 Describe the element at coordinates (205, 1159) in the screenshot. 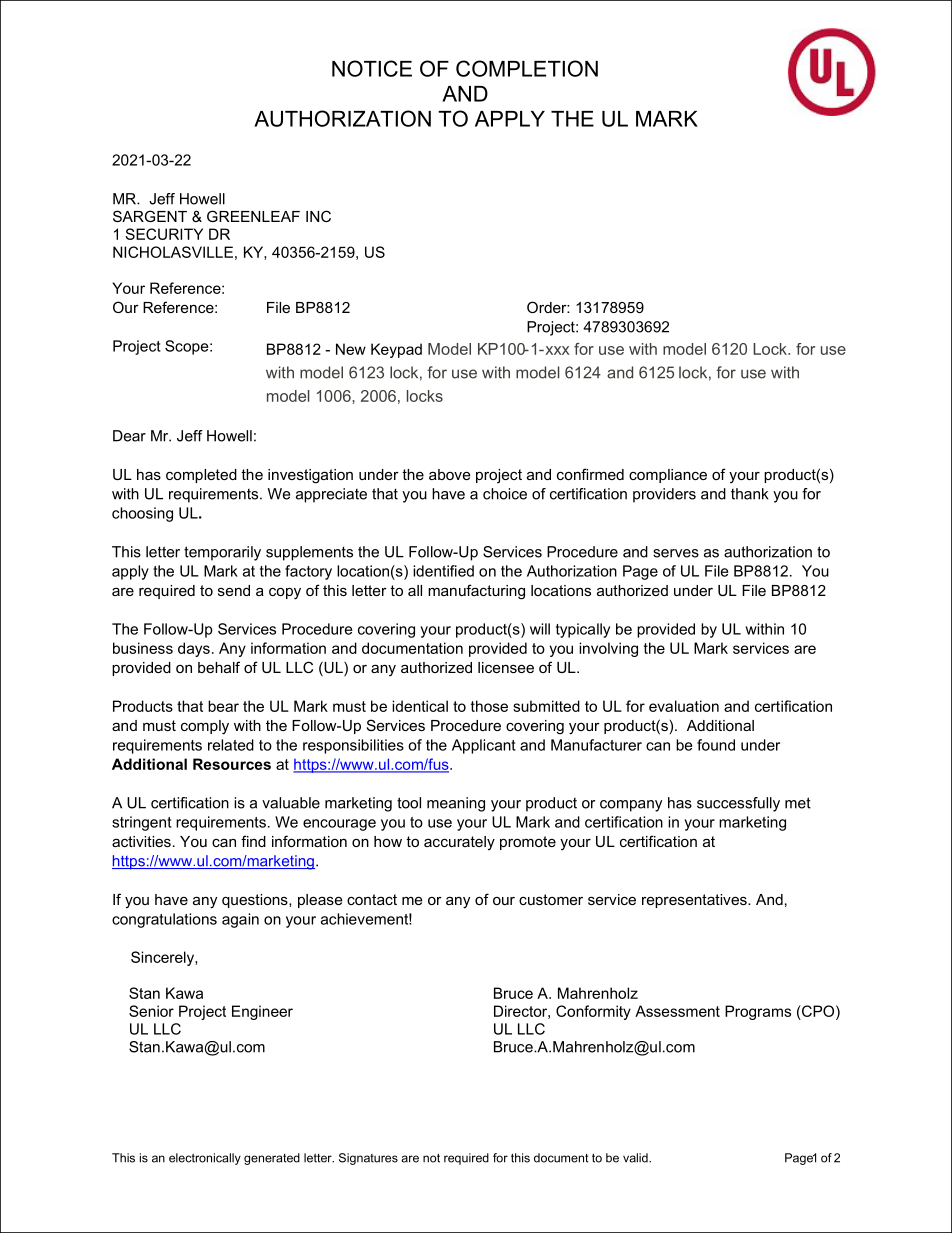

I see `electronically` at that location.
